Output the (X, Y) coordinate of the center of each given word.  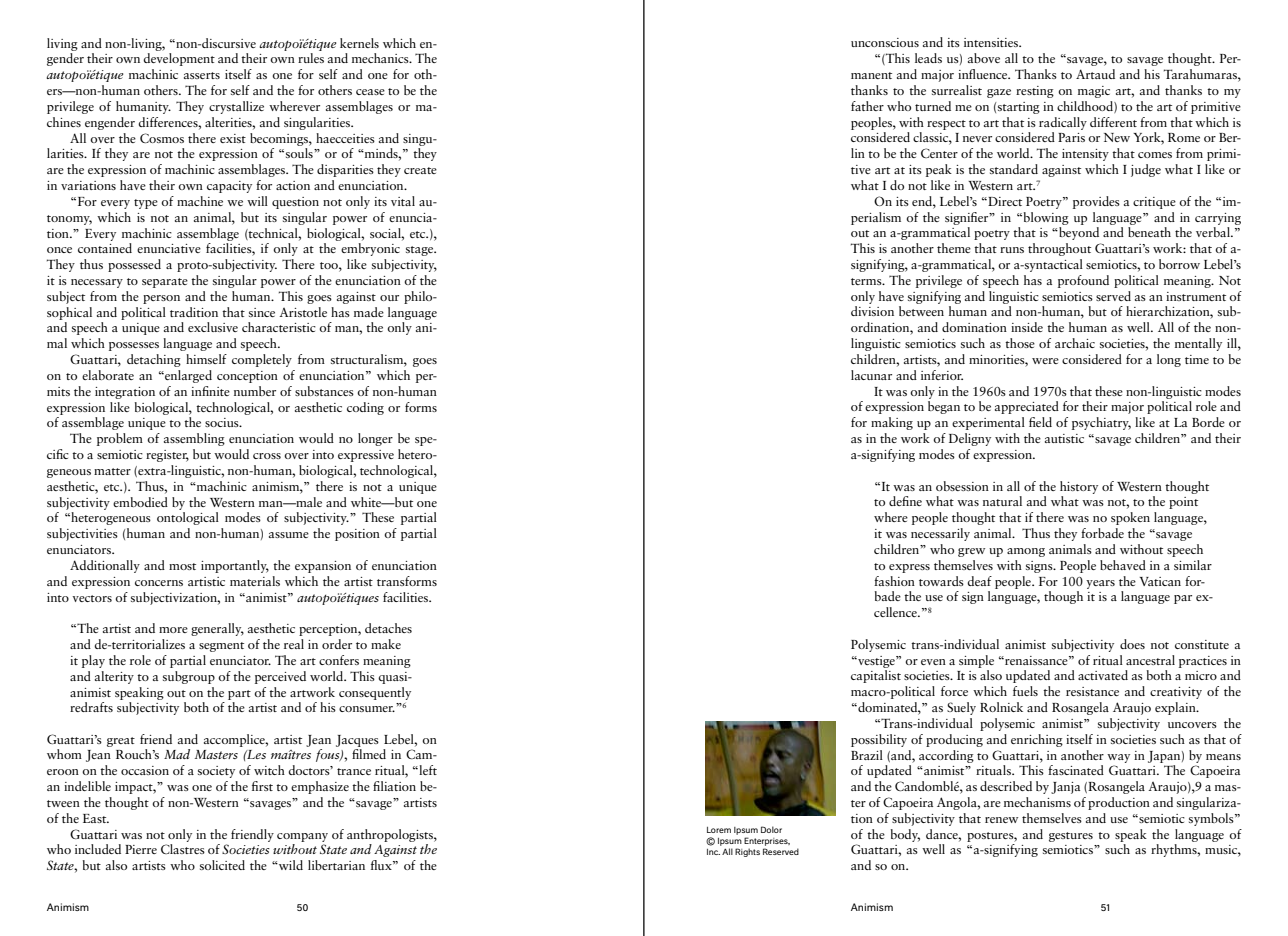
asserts (202, 75)
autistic (1064, 438)
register (167, 456)
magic (1094, 92)
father (867, 106)
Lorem (719, 830)
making (892, 423)
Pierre (141, 849)
